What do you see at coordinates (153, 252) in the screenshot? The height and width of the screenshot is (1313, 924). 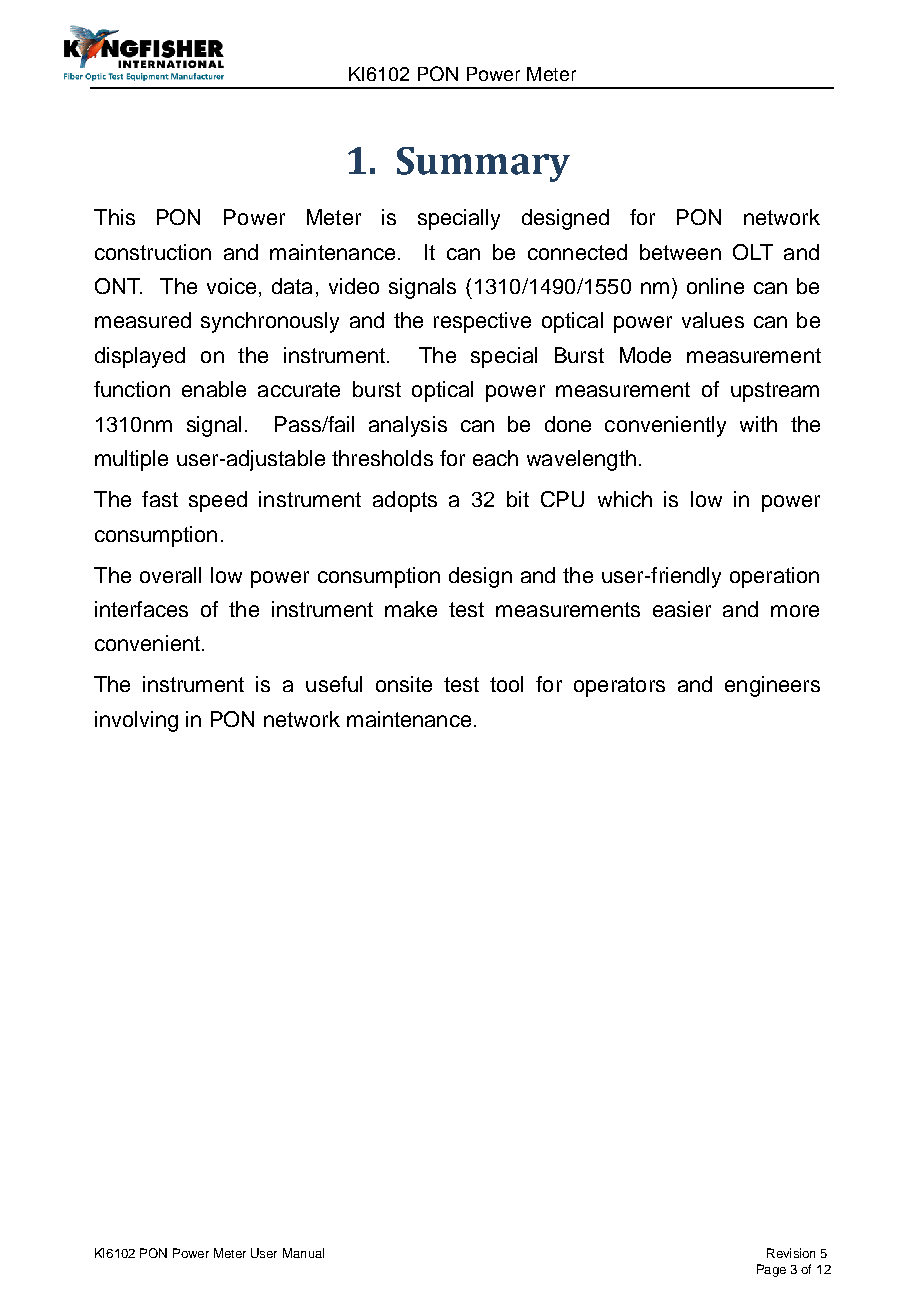 I see `construction` at bounding box center [153, 252].
